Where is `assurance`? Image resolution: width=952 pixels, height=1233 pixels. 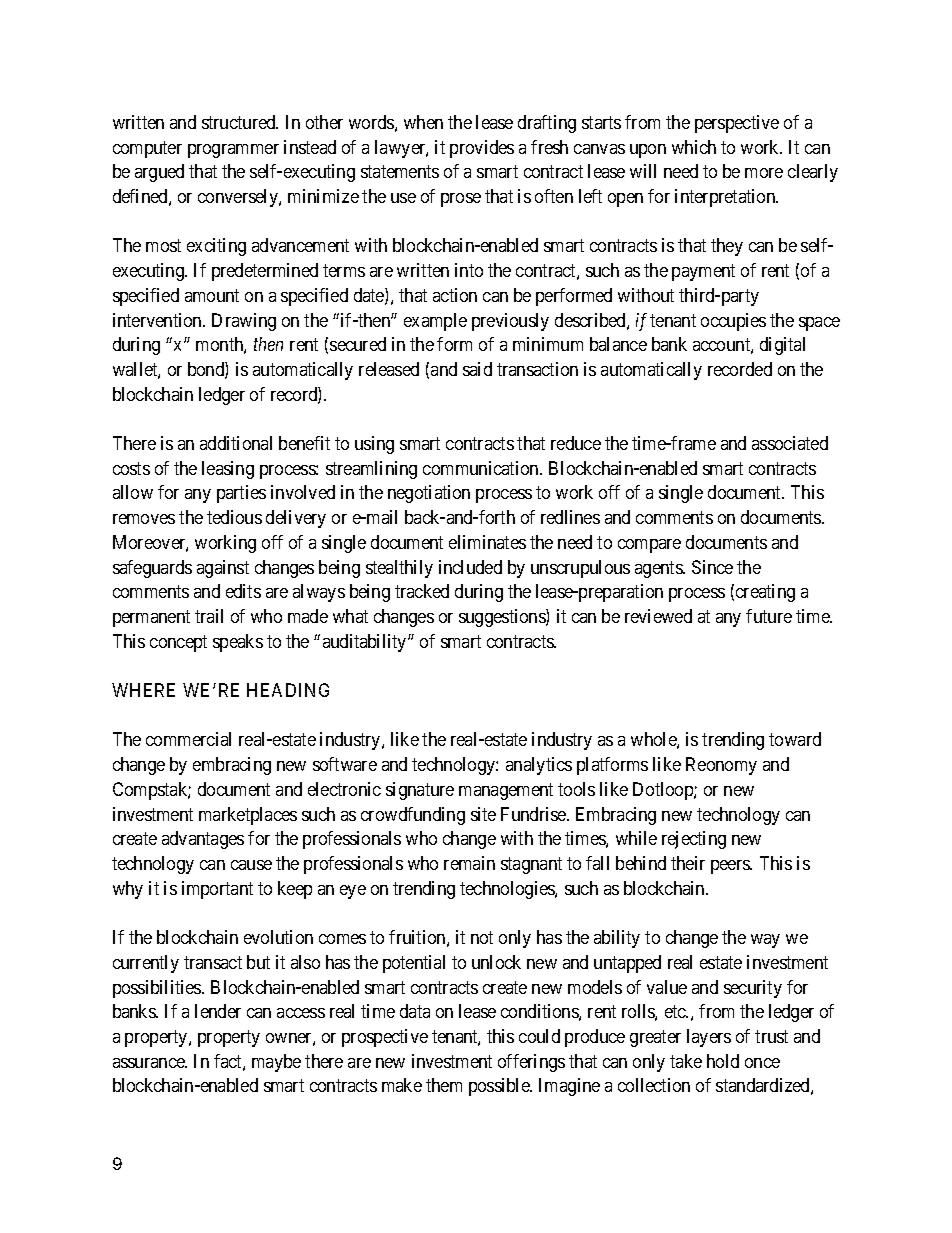
assurance is located at coordinates (150, 1063).
